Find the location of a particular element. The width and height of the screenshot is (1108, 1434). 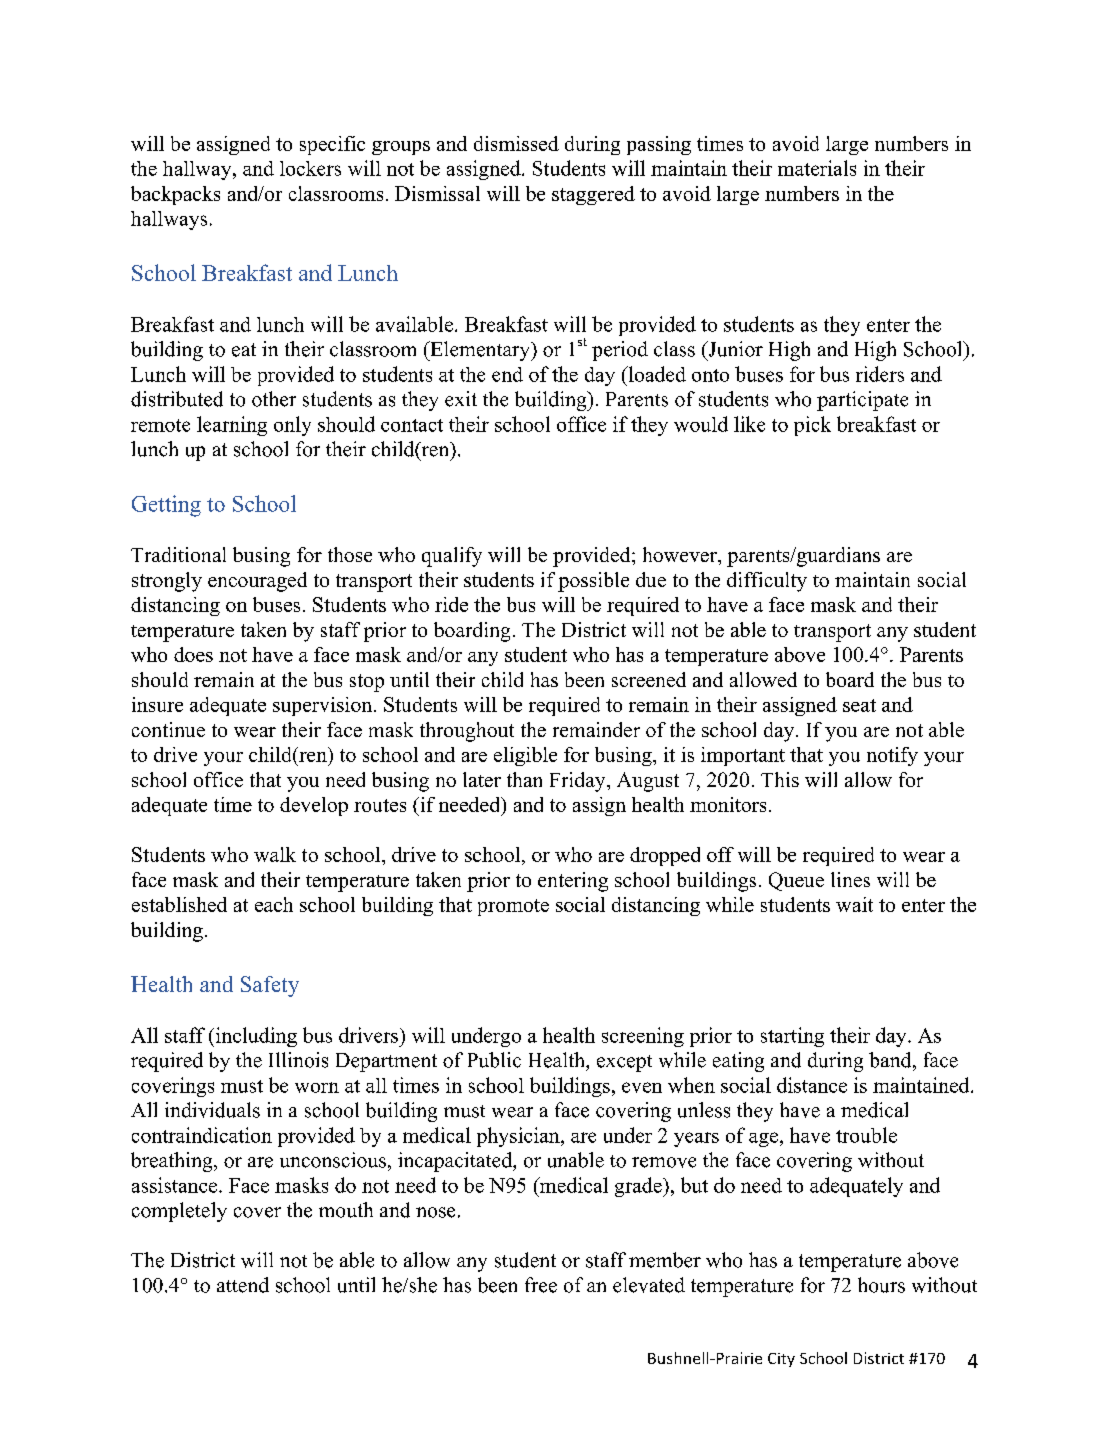

free is located at coordinates (541, 1285).
